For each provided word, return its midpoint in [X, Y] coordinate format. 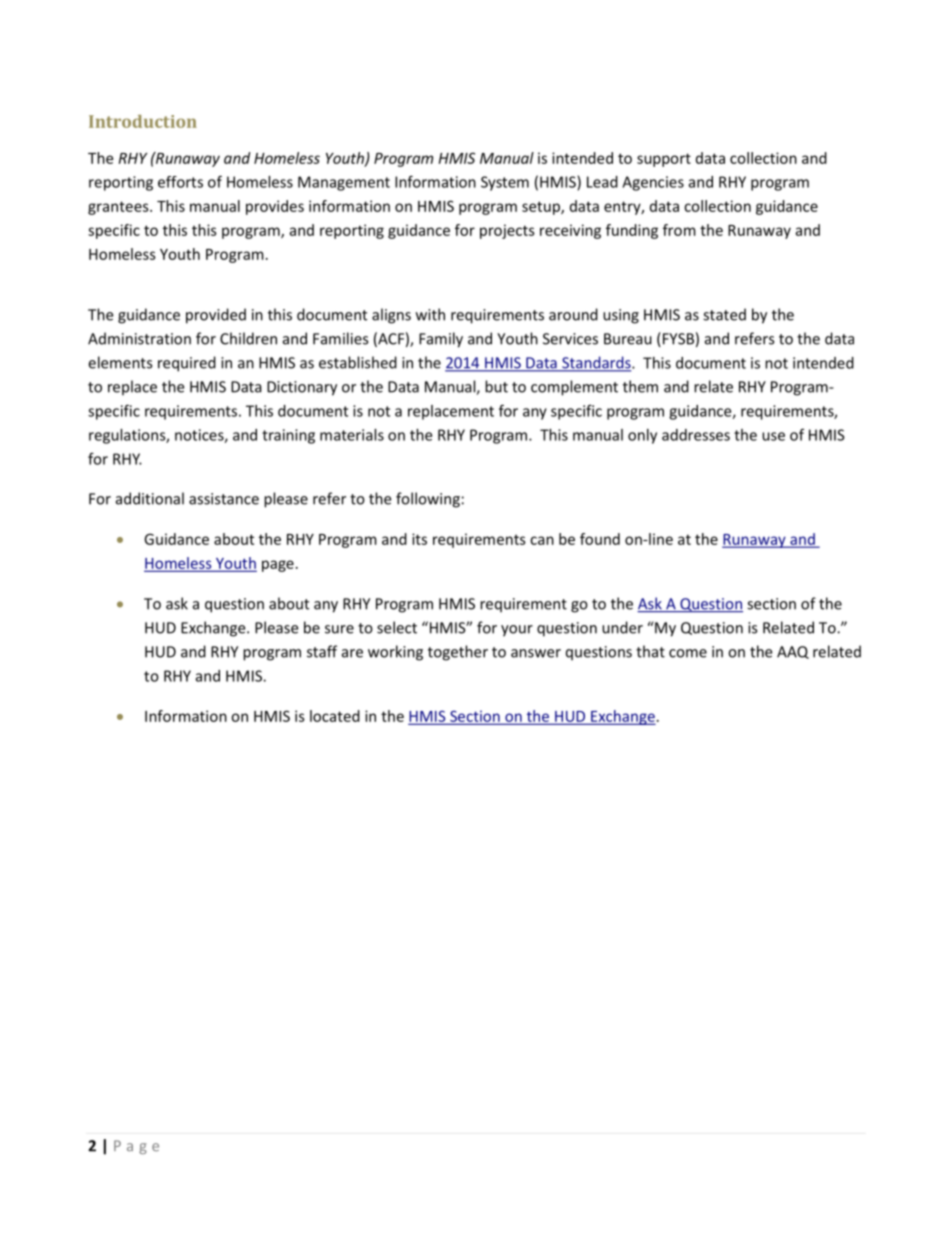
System [505, 183]
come [688, 653]
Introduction [143, 121]
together [458, 653]
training [288, 436]
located [335, 716]
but [496, 386]
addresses [696, 435]
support [664, 160]
